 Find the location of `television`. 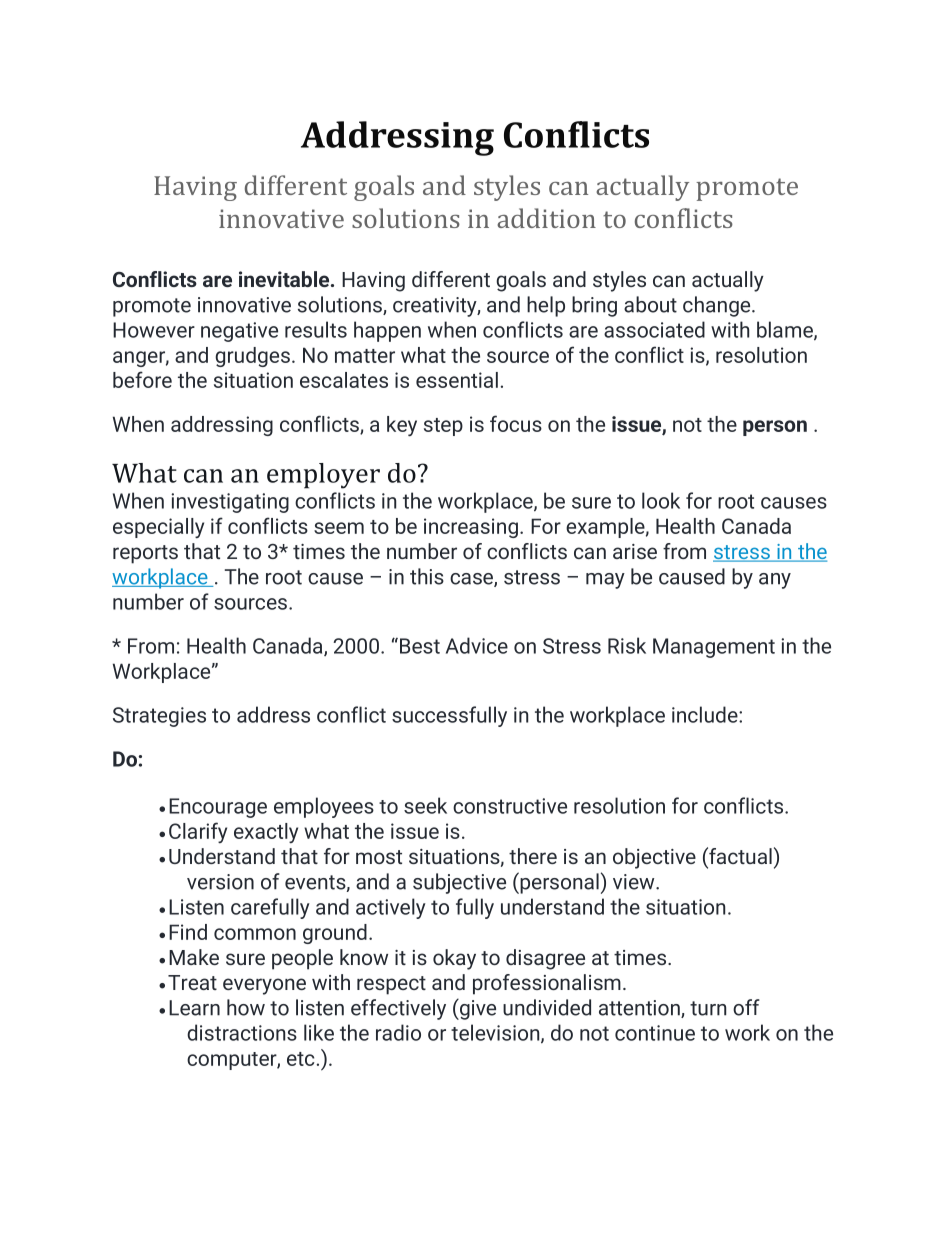

television is located at coordinates (496, 1033).
